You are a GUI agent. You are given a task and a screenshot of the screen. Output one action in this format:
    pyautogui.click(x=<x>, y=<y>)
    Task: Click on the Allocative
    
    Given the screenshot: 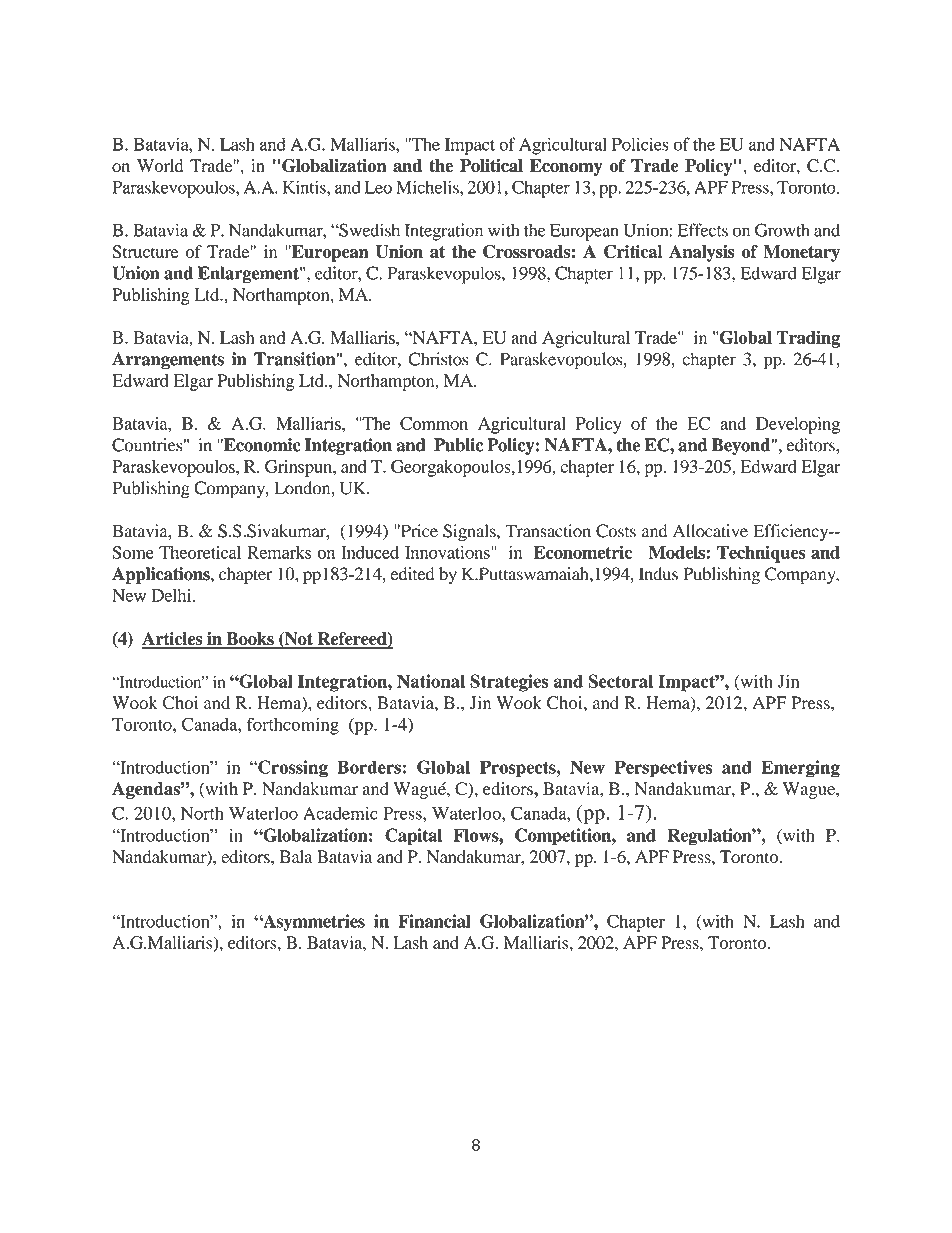 What is the action you would take?
    pyautogui.click(x=710, y=531)
